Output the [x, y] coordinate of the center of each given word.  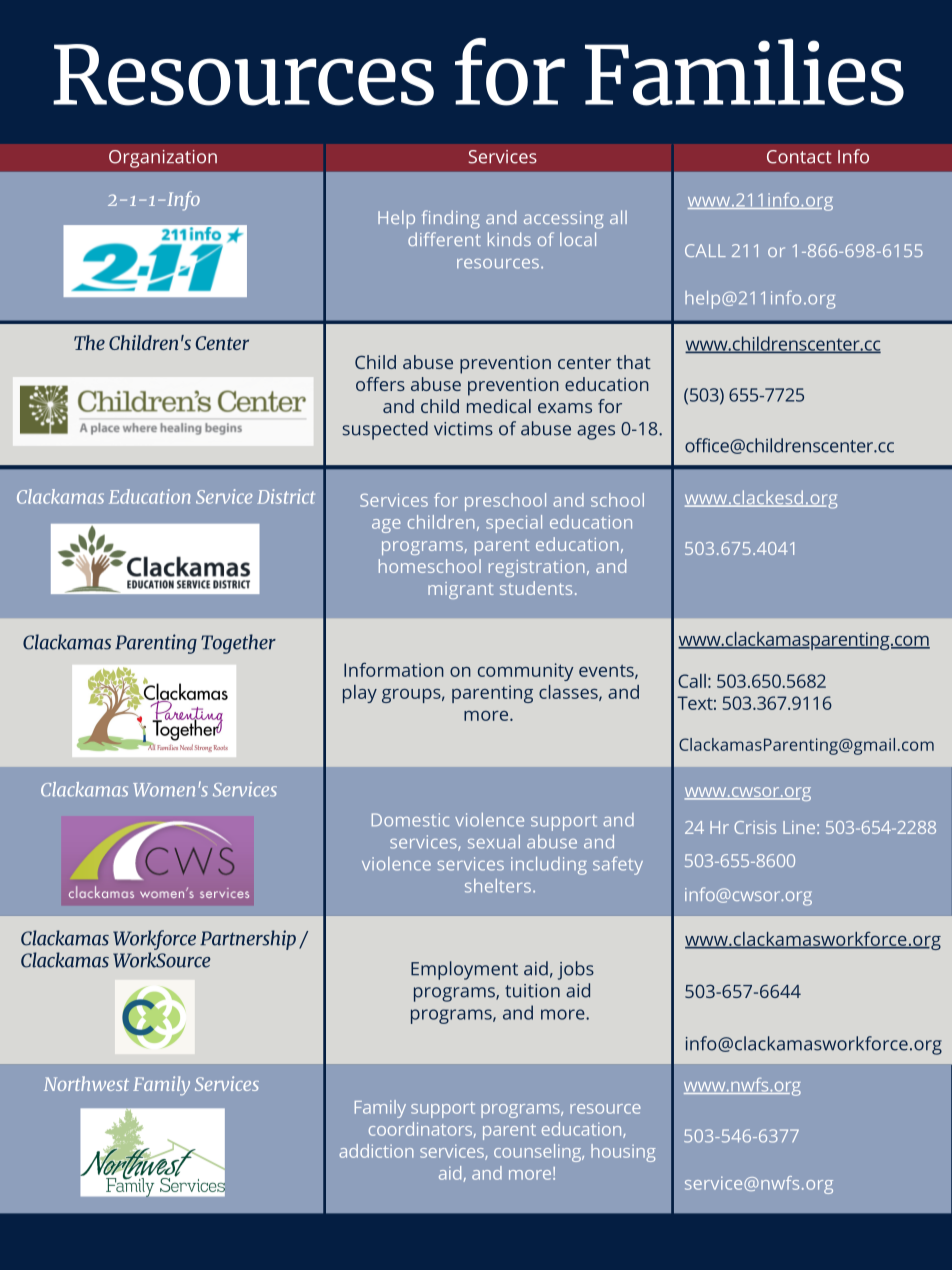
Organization [163, 159]
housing [623, 1153]
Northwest [86, 1083]
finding [451, 219]
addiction [376, 1151]
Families [744, 72]
